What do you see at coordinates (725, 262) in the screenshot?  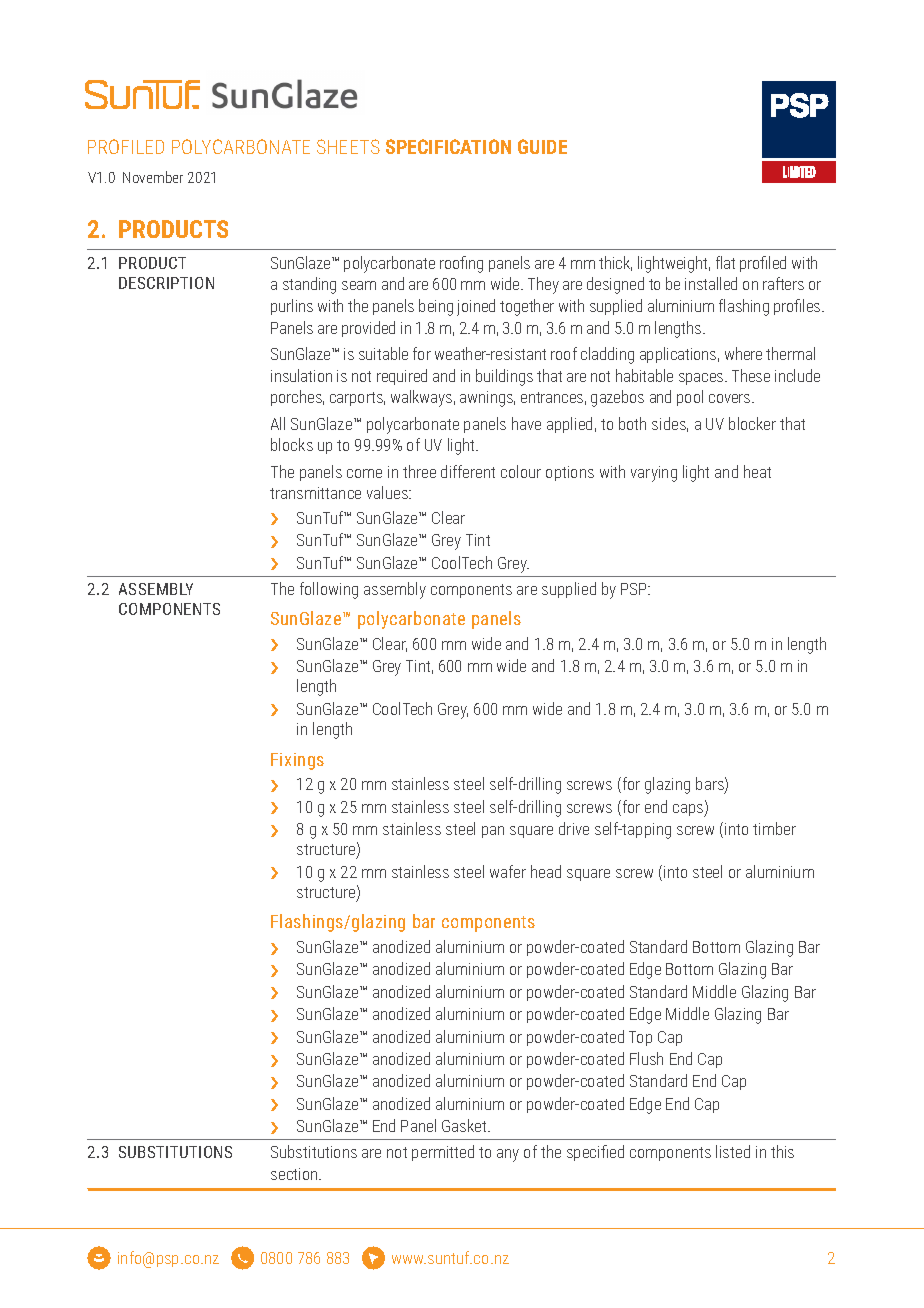 I see `flat` at bounding box center [725, 262].
